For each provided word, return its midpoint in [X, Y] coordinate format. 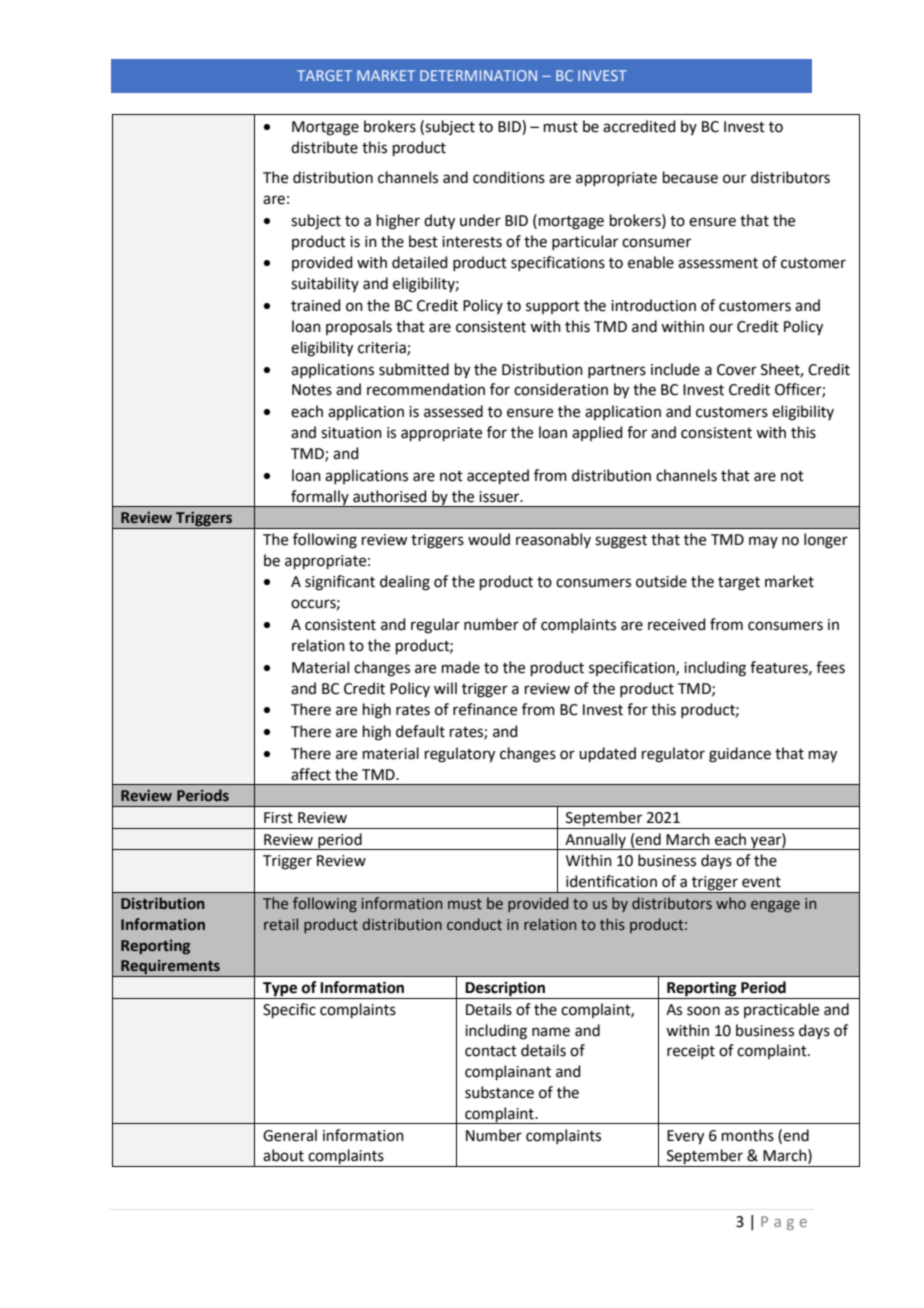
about [283, 1155]
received [677, 624]
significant [340, 583]
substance [499, 1092]
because [690, 177]
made [461, 667]
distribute [324, 147]
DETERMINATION [478, 75]
